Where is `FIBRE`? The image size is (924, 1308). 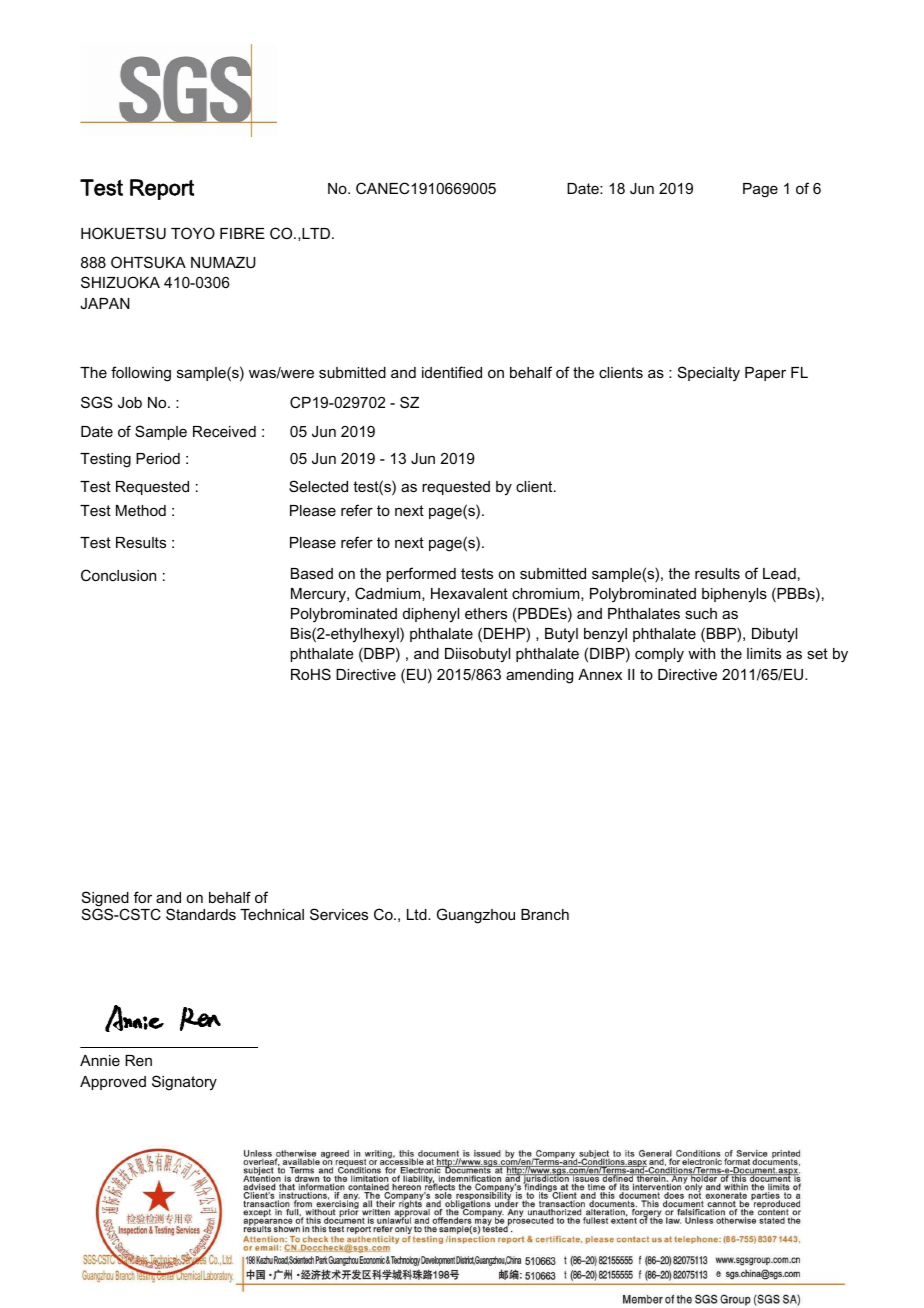
FIBRE is located at coordinates (242, 233).
